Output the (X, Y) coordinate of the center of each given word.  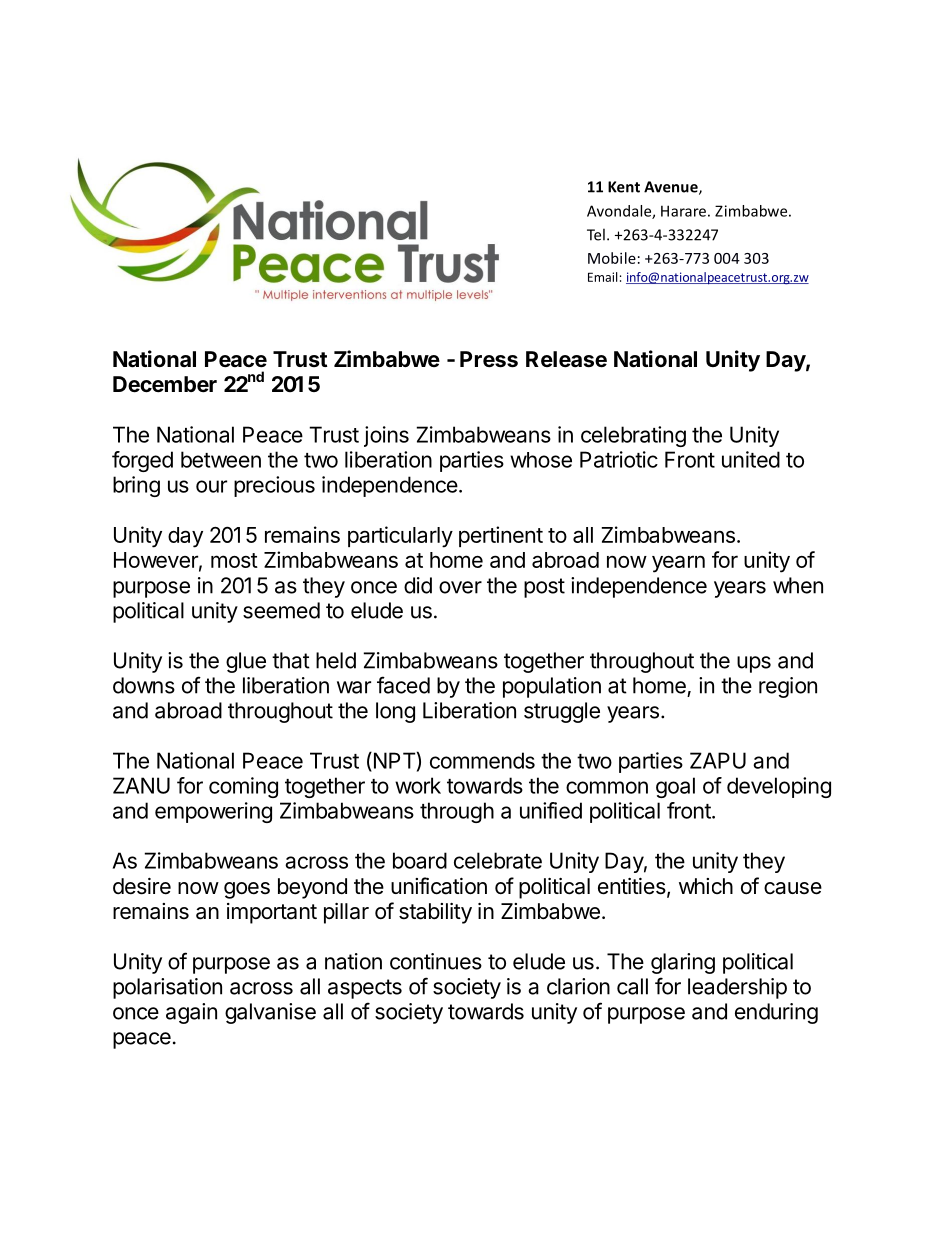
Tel (596, 234)
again (191, 1013)
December (165, 384)
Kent (624, 187)
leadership (737, 988)
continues (436, 961)
